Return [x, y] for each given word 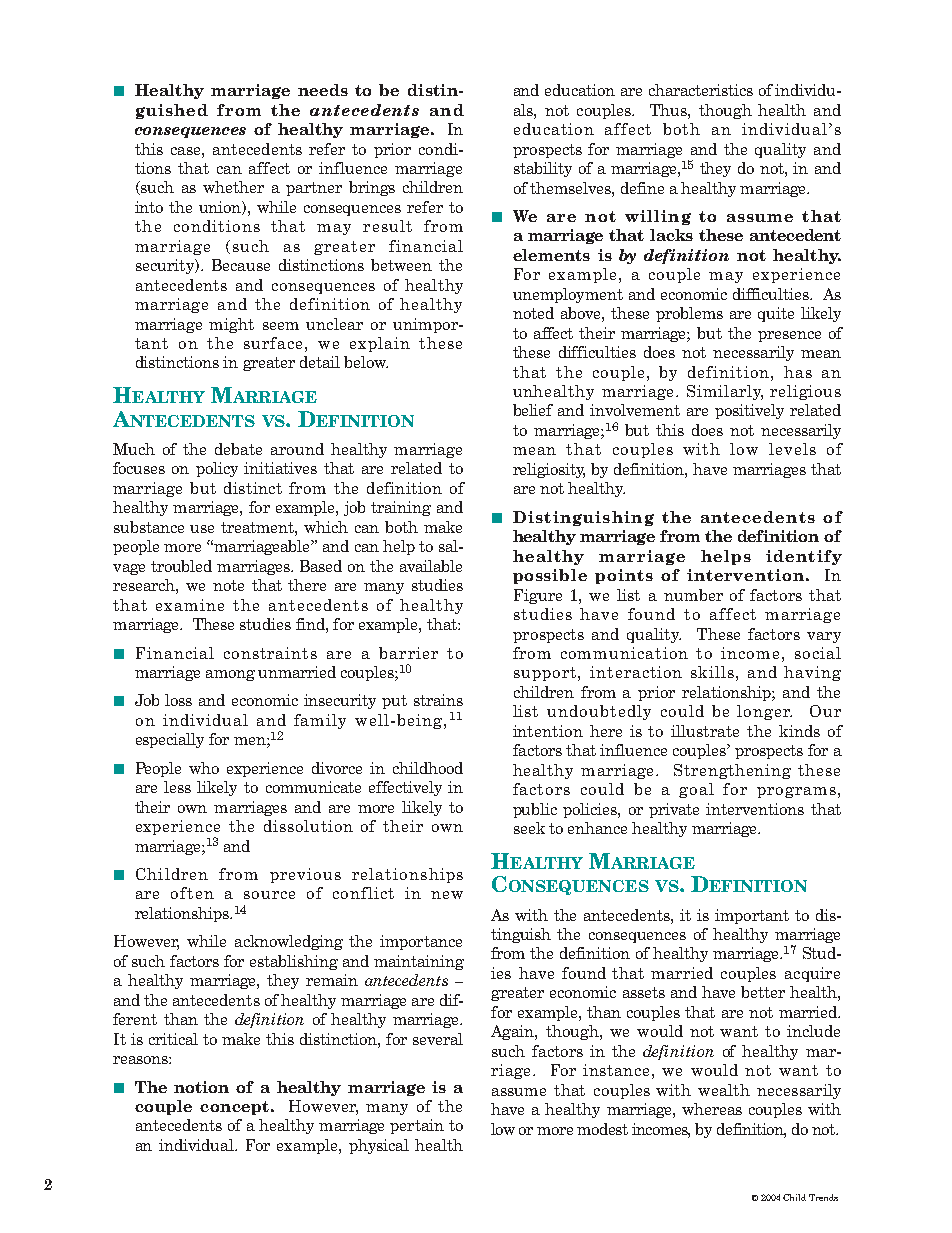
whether [233, 187]
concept [234, 1108]
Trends [823, 1197]
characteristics [701, 90]
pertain [417, 1126]
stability [543, 169]
